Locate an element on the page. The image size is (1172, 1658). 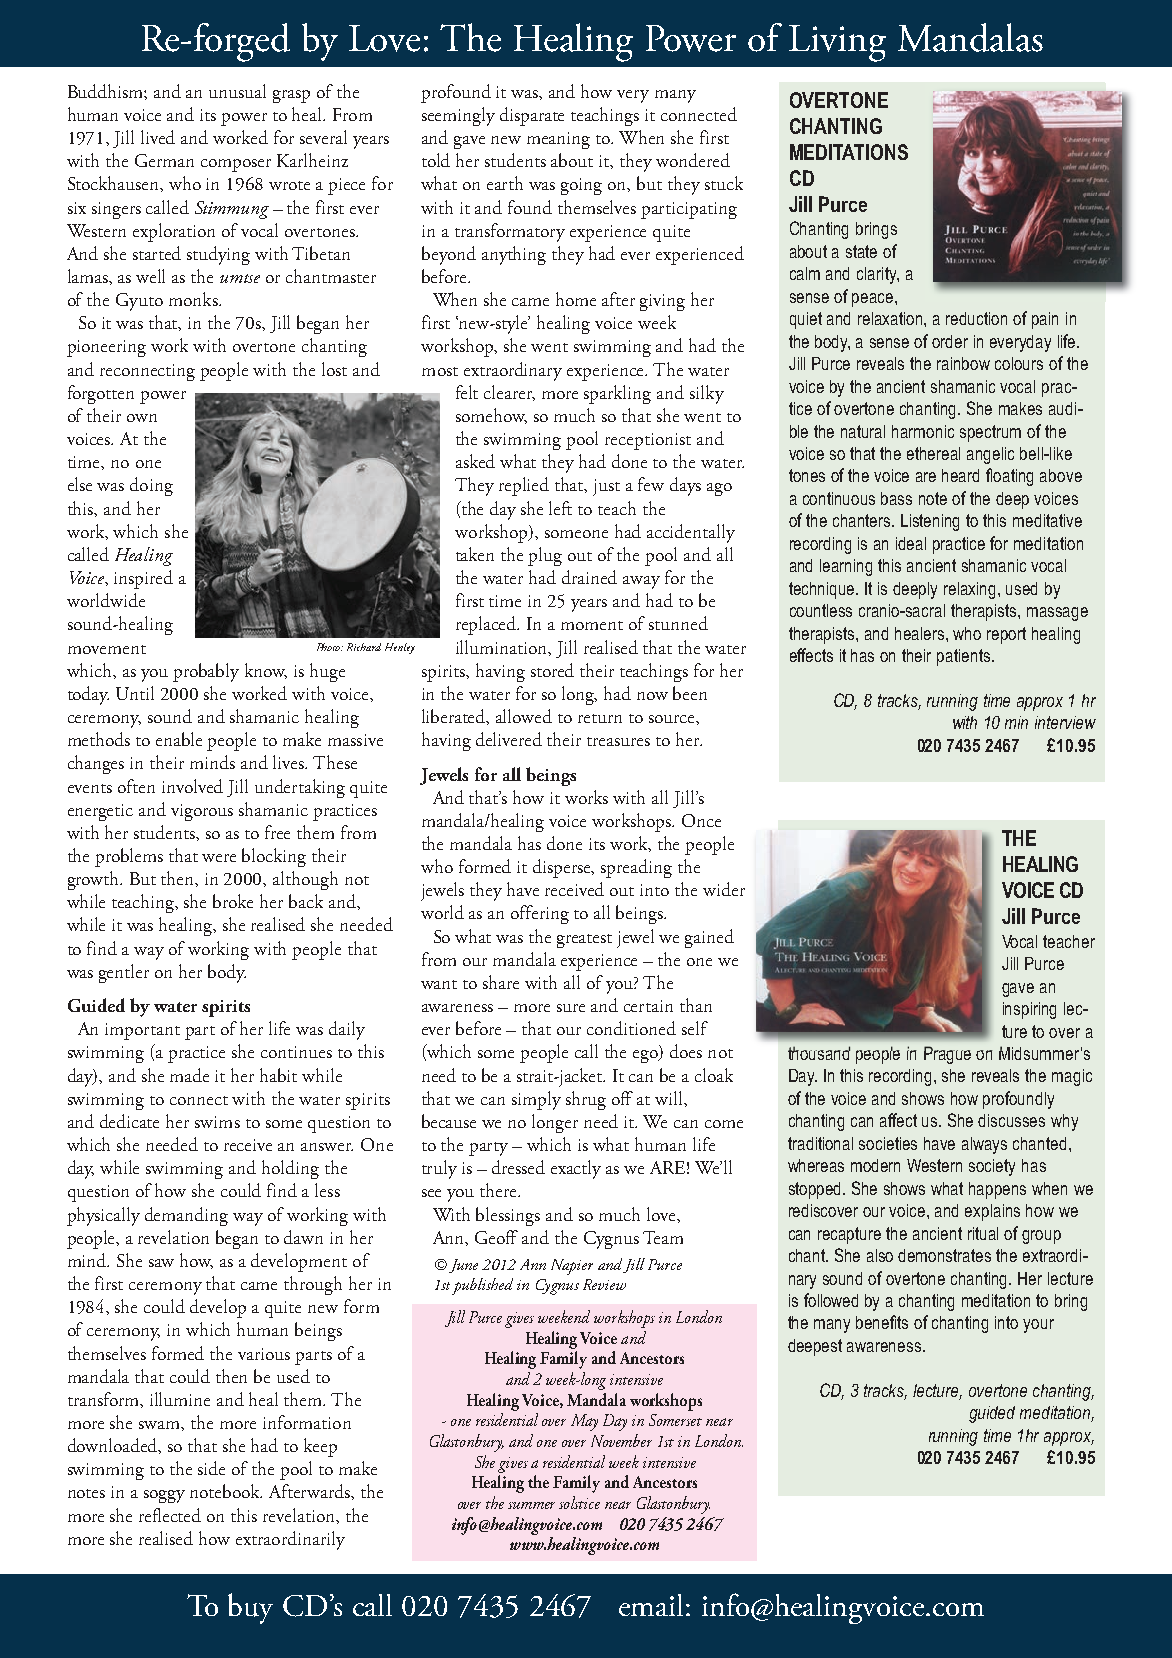
interview is located at coordinates (1065, 722).
